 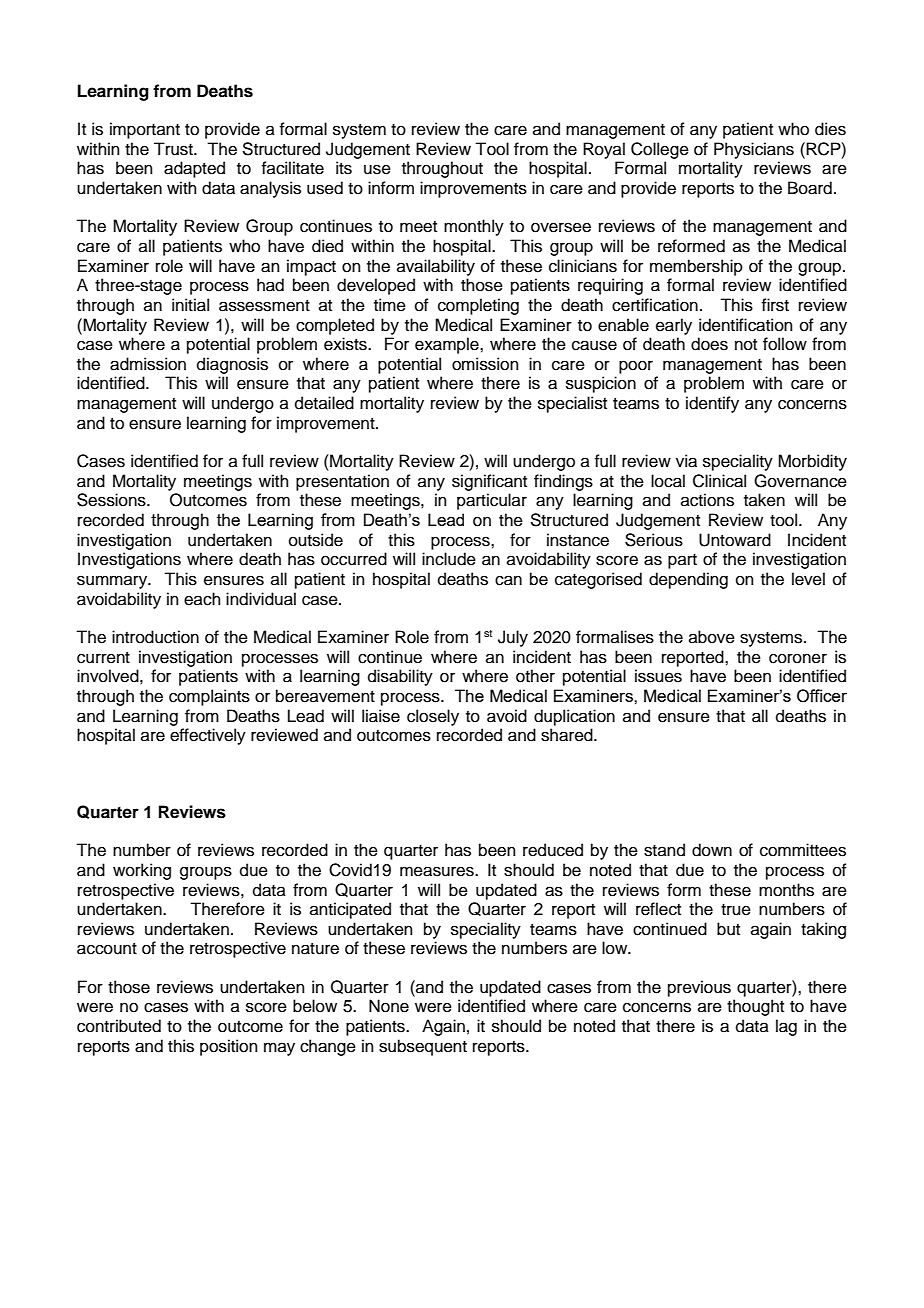 What do you see at coordinates (449, 559) in the image?
I see `include` at bounding box center [449, 559].
